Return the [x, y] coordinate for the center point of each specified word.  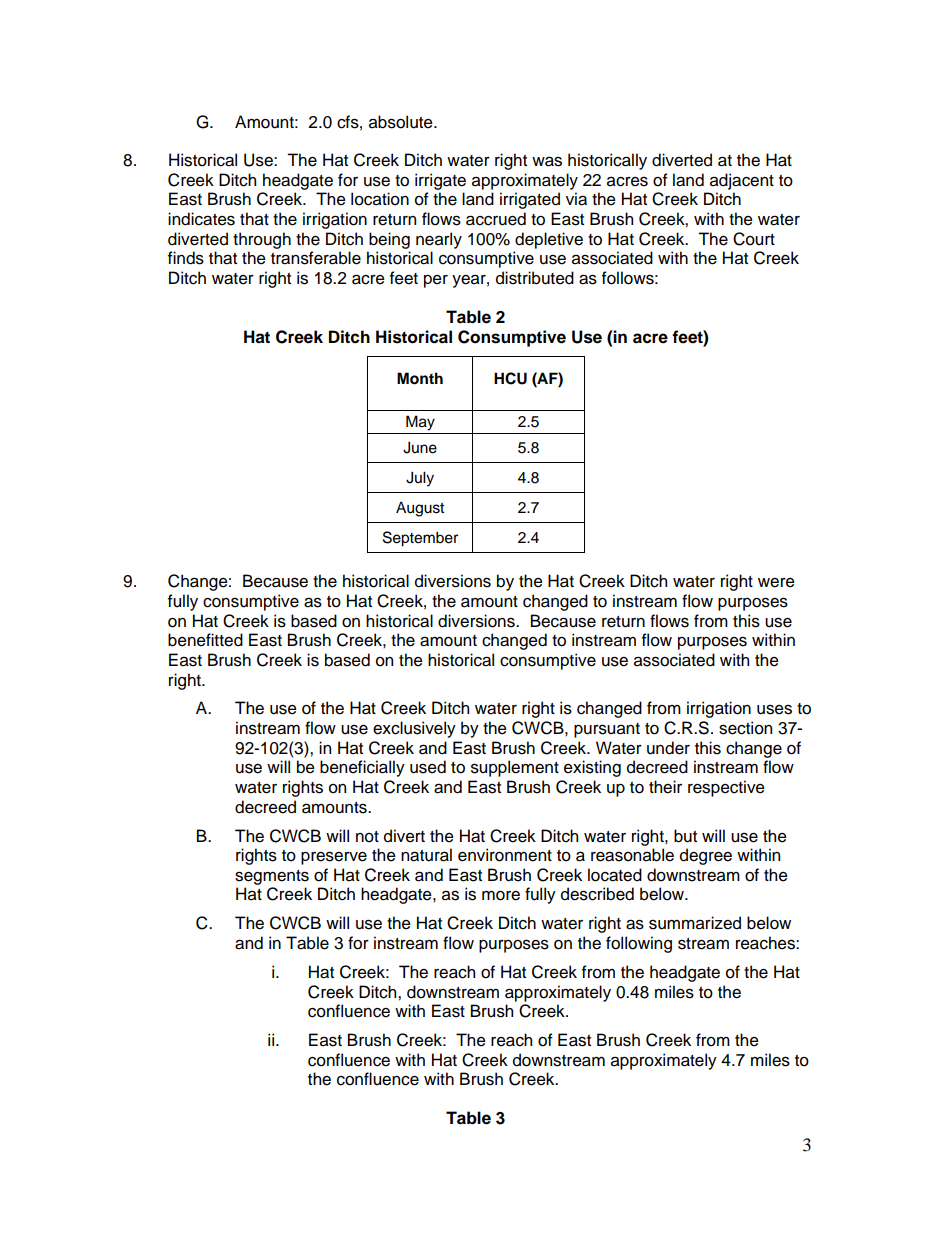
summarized [695, 923]
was [547, 161]
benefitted [205, 640]
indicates [201, 219]
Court [754, 239]
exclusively [414, 729]
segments [272, 877]
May [420, 423]
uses [774, 710]
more [501, 896]
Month [420, 378]
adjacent [742, 181]
